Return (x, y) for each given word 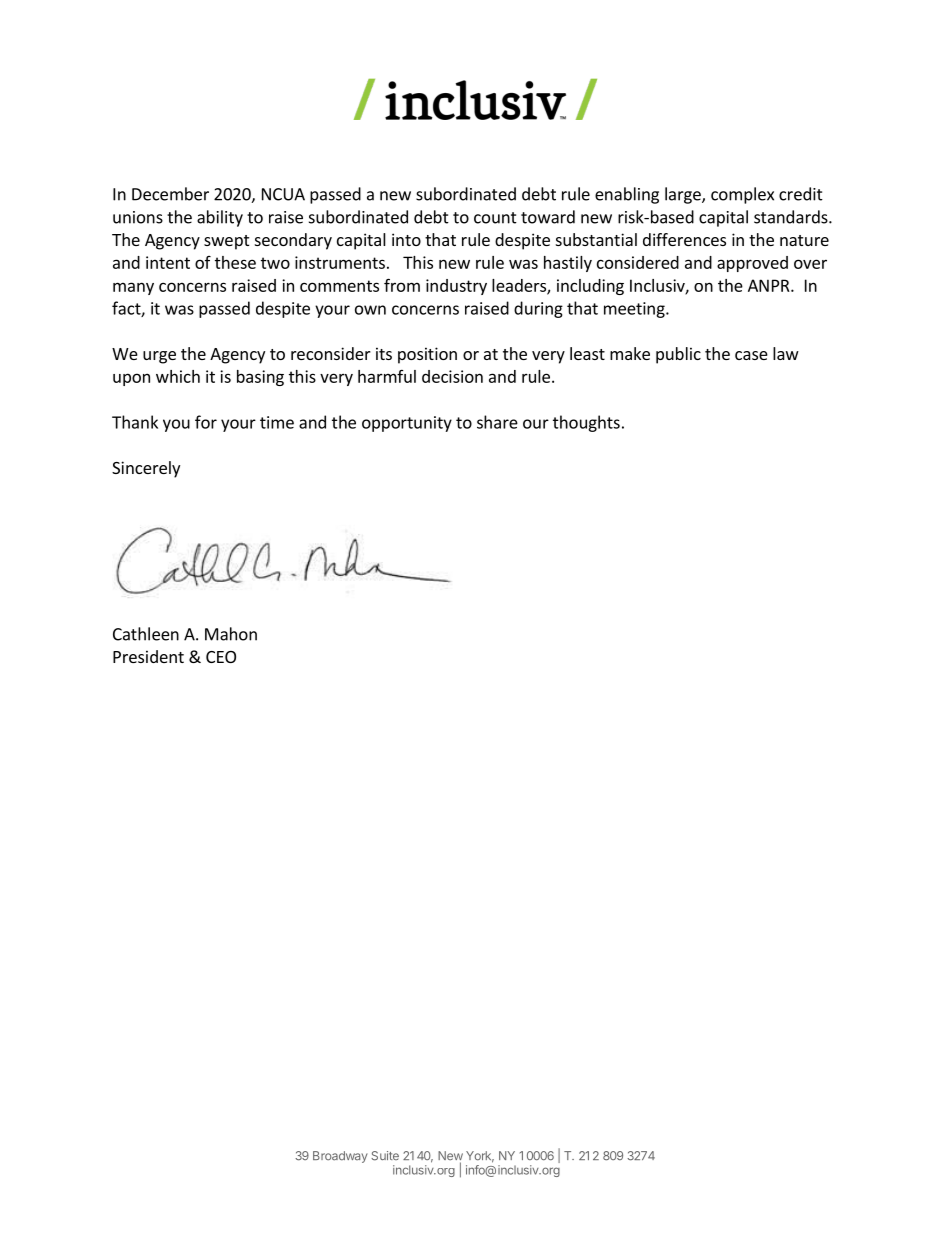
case (751, 355)
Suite (385, 1156)
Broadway (340, 1157)
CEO (221, 657)
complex (742, 195)
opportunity (407, 424)
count (495, 218)
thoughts (586, 423)
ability (220, 218)
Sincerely (146, 469)
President (148, 656)
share (497, 422)
